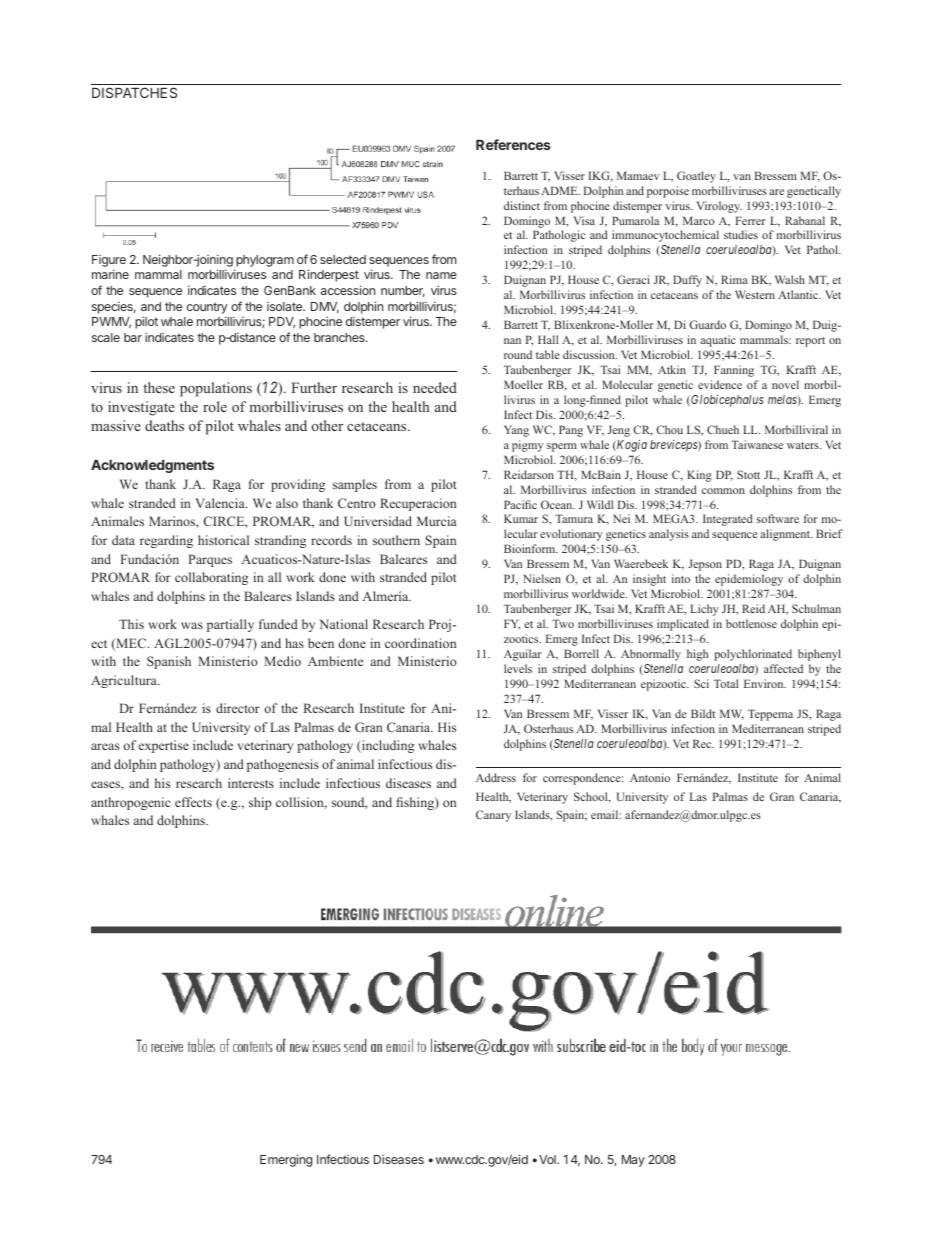 The width and height of the screenshot is (952, 1233). What do you see at coordinates (493, 816) in the screenshot?
I see `Canary` at bounding box center [493, 816].
